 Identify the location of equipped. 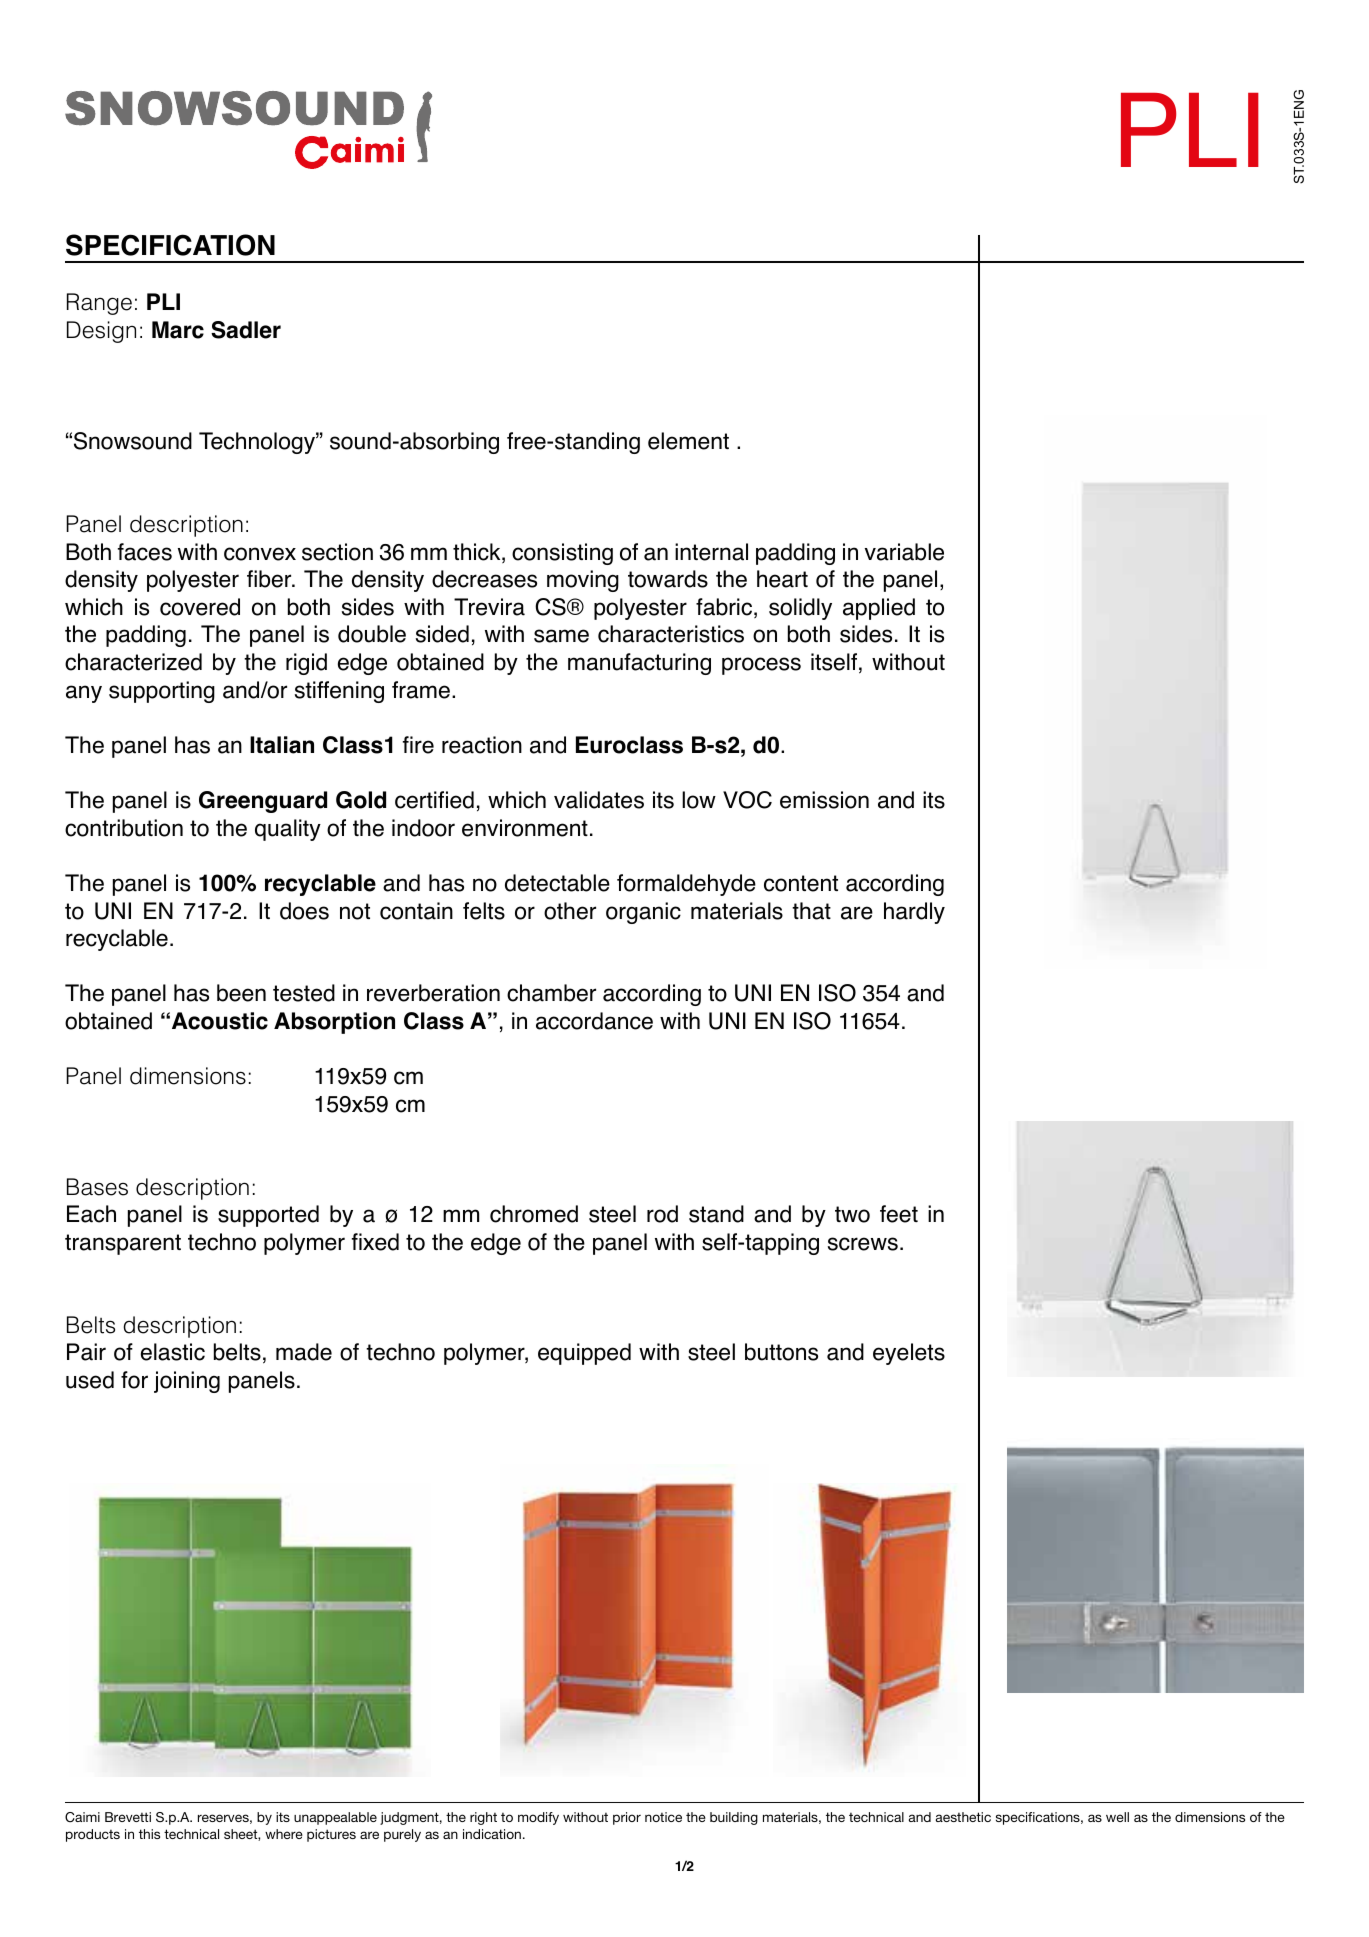
(584, 1354).
